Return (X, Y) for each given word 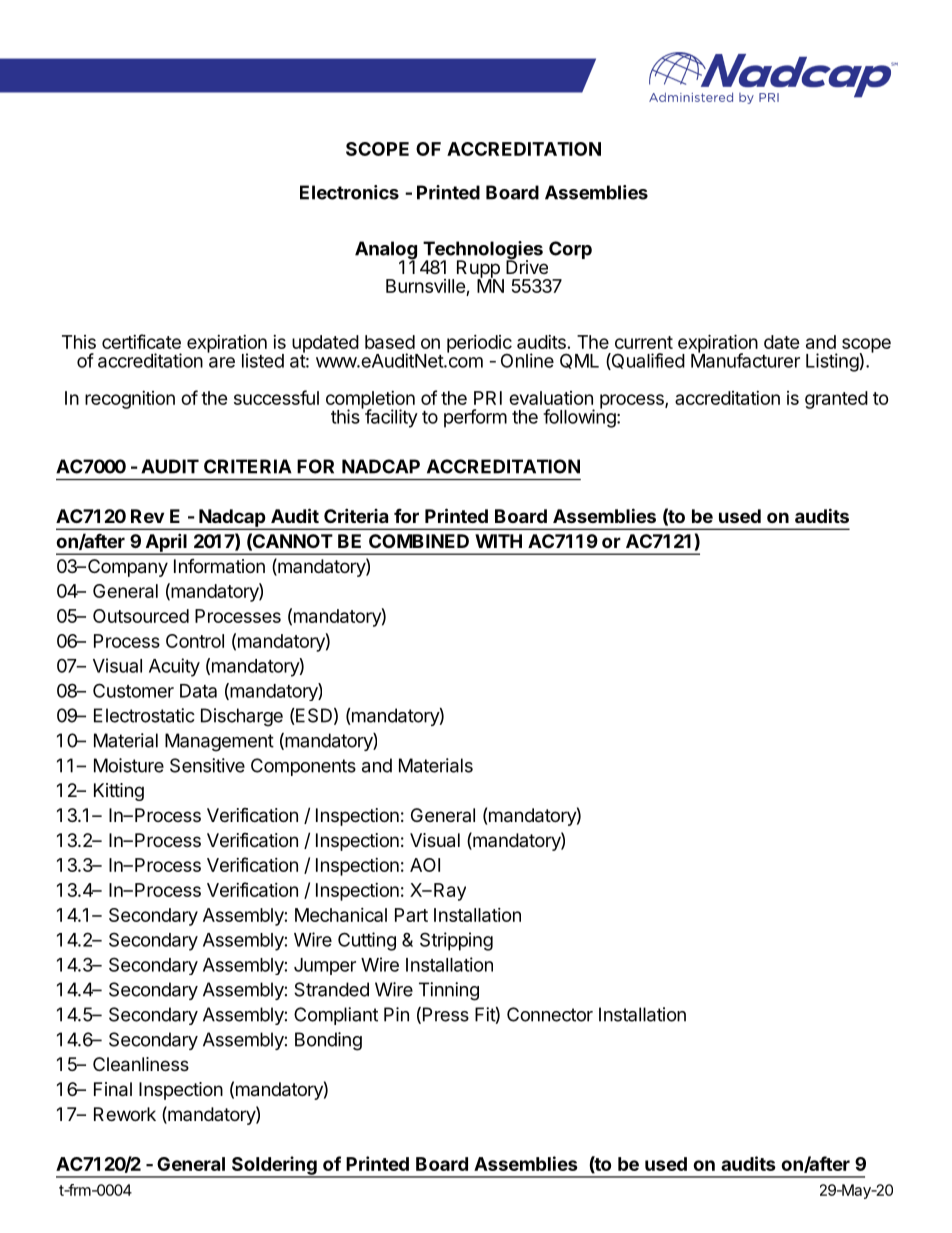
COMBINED (419, 541)
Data (198, 691)
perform (475, 418)
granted (836, 400)
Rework (125, 1114)
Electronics (349, 192)
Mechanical (341, 915)
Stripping (456, 941)
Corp (570, 250)
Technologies (483, 251)
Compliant (336, 1016)
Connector (550, 1014)
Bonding (328, 1041)
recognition (130, 400)
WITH (498, 541)
